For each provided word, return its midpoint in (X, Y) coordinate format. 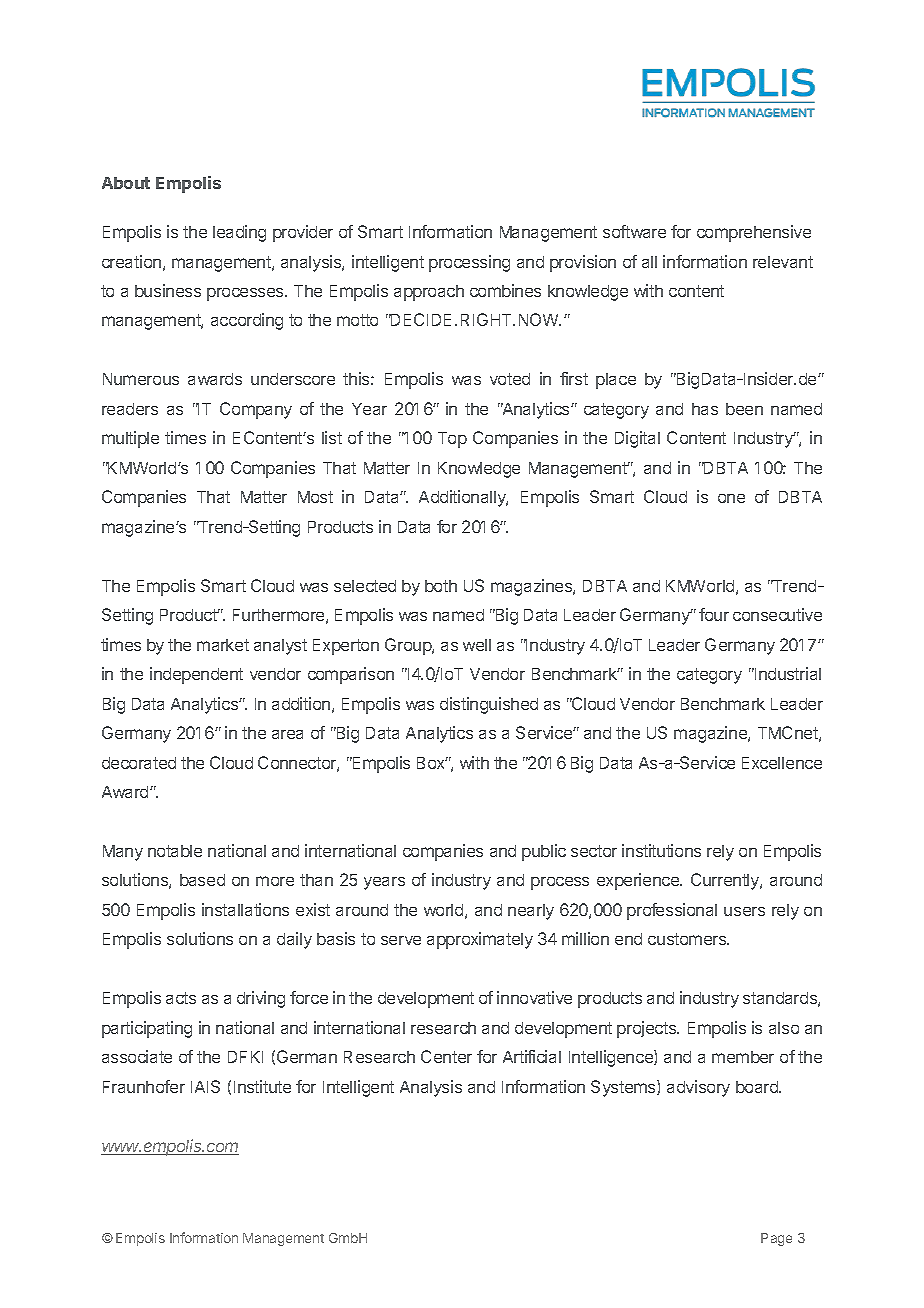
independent (196, 675)
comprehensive (754, 233)
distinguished (489, 705)
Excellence (782, 763)
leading (239, 233)
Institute (262, 1086)
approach (429, 293)
